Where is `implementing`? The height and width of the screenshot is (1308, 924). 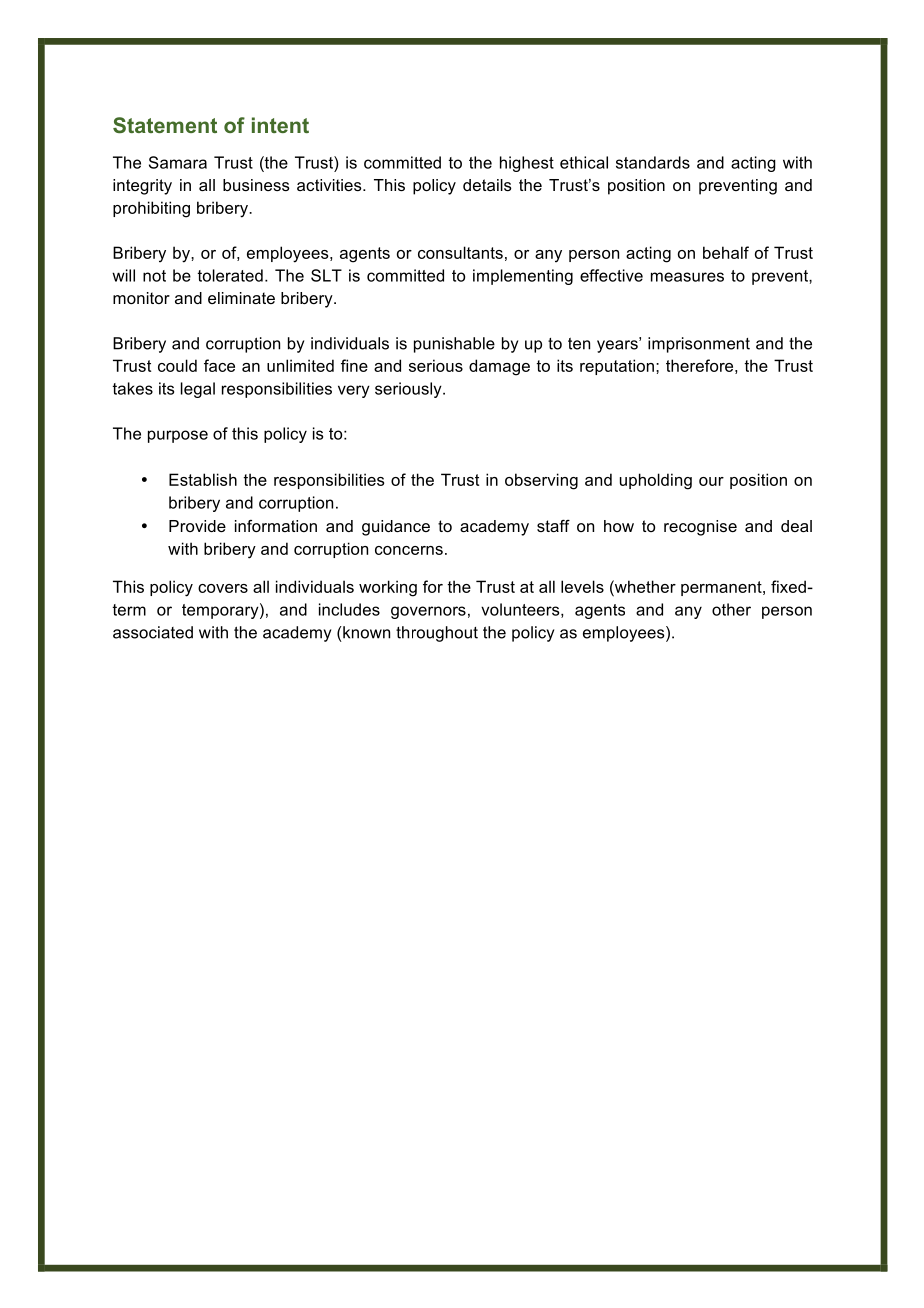
implementing is located at coordinates (523, 277).
